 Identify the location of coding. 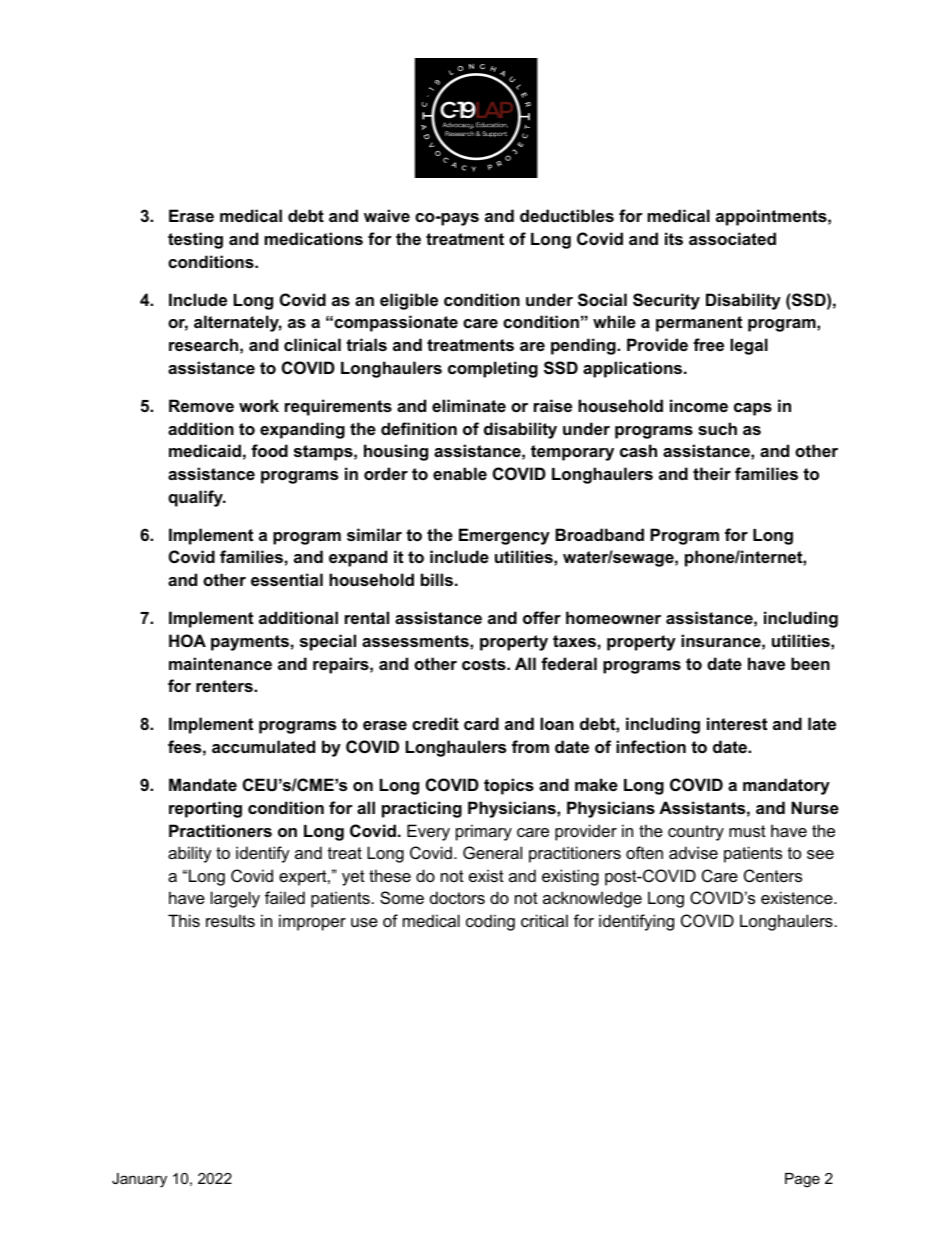
(490, 922).
